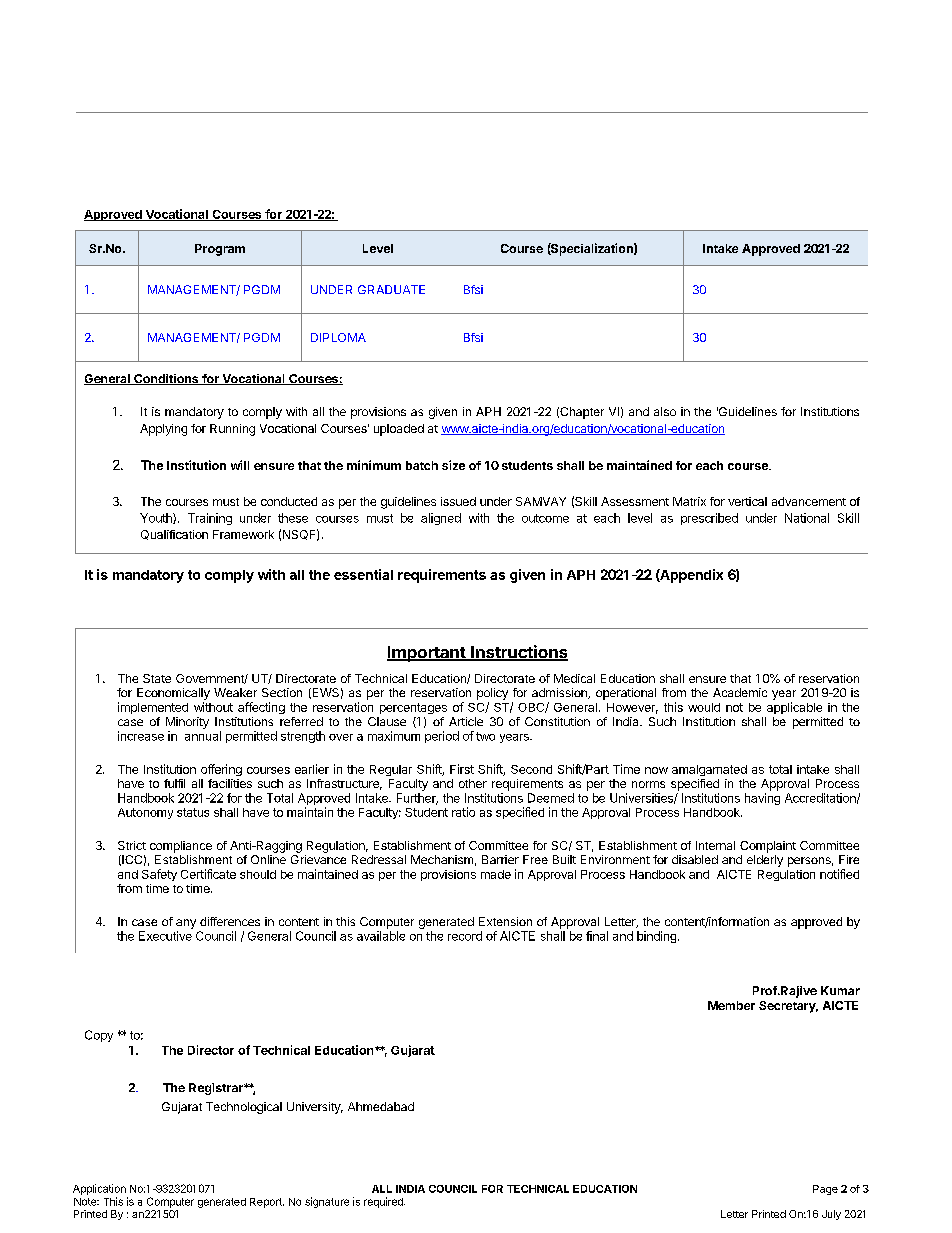 This screenshot has width=952, height=1233. Describe the element at coordinates (465, 936) in the screenshot. I see `record` at that location.
